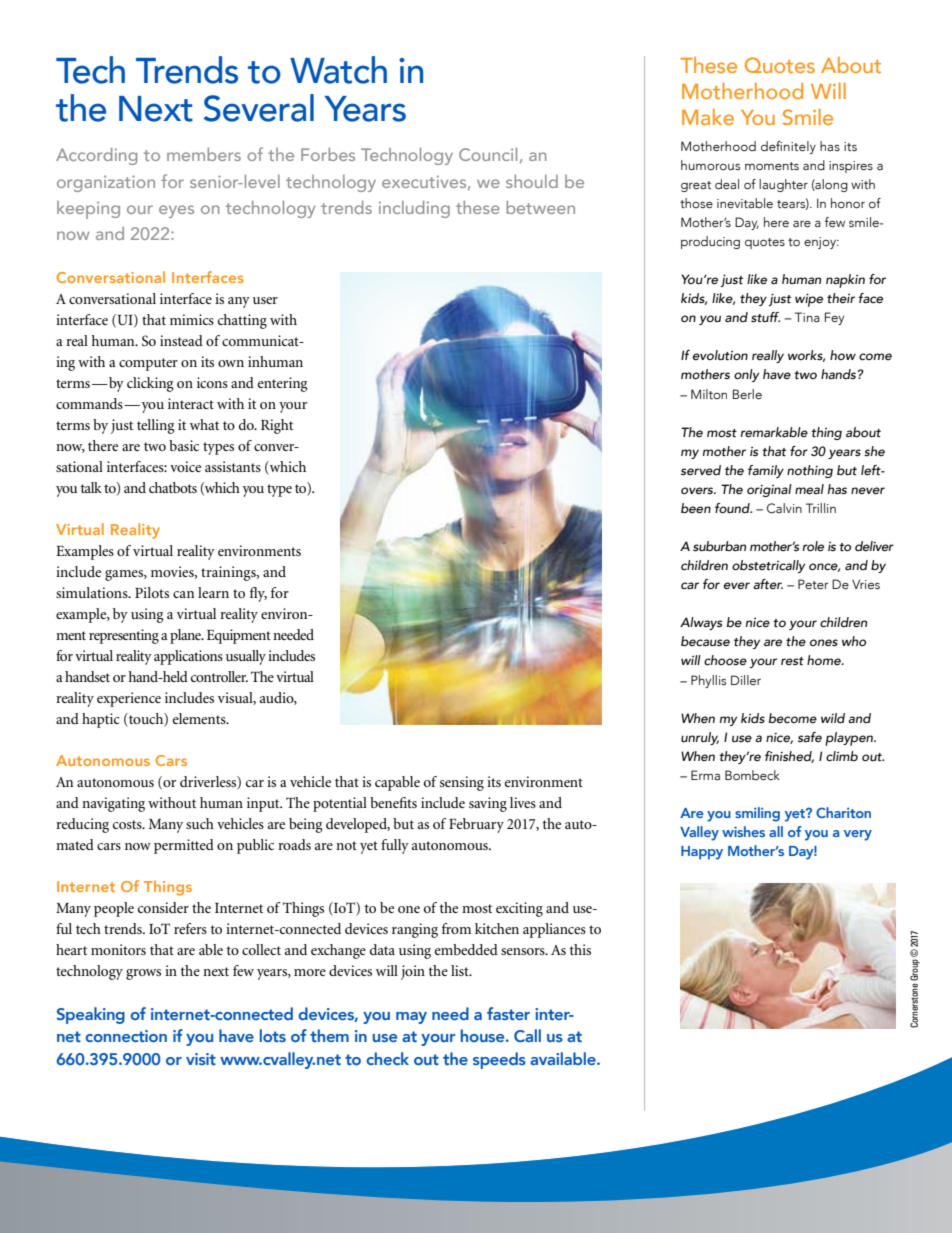 The height and width of the screenshot is (1233, 952). What do you see at coordinates (747, 394) in the screenshot?
I see `Berle` at bounding box center [747, 394].
